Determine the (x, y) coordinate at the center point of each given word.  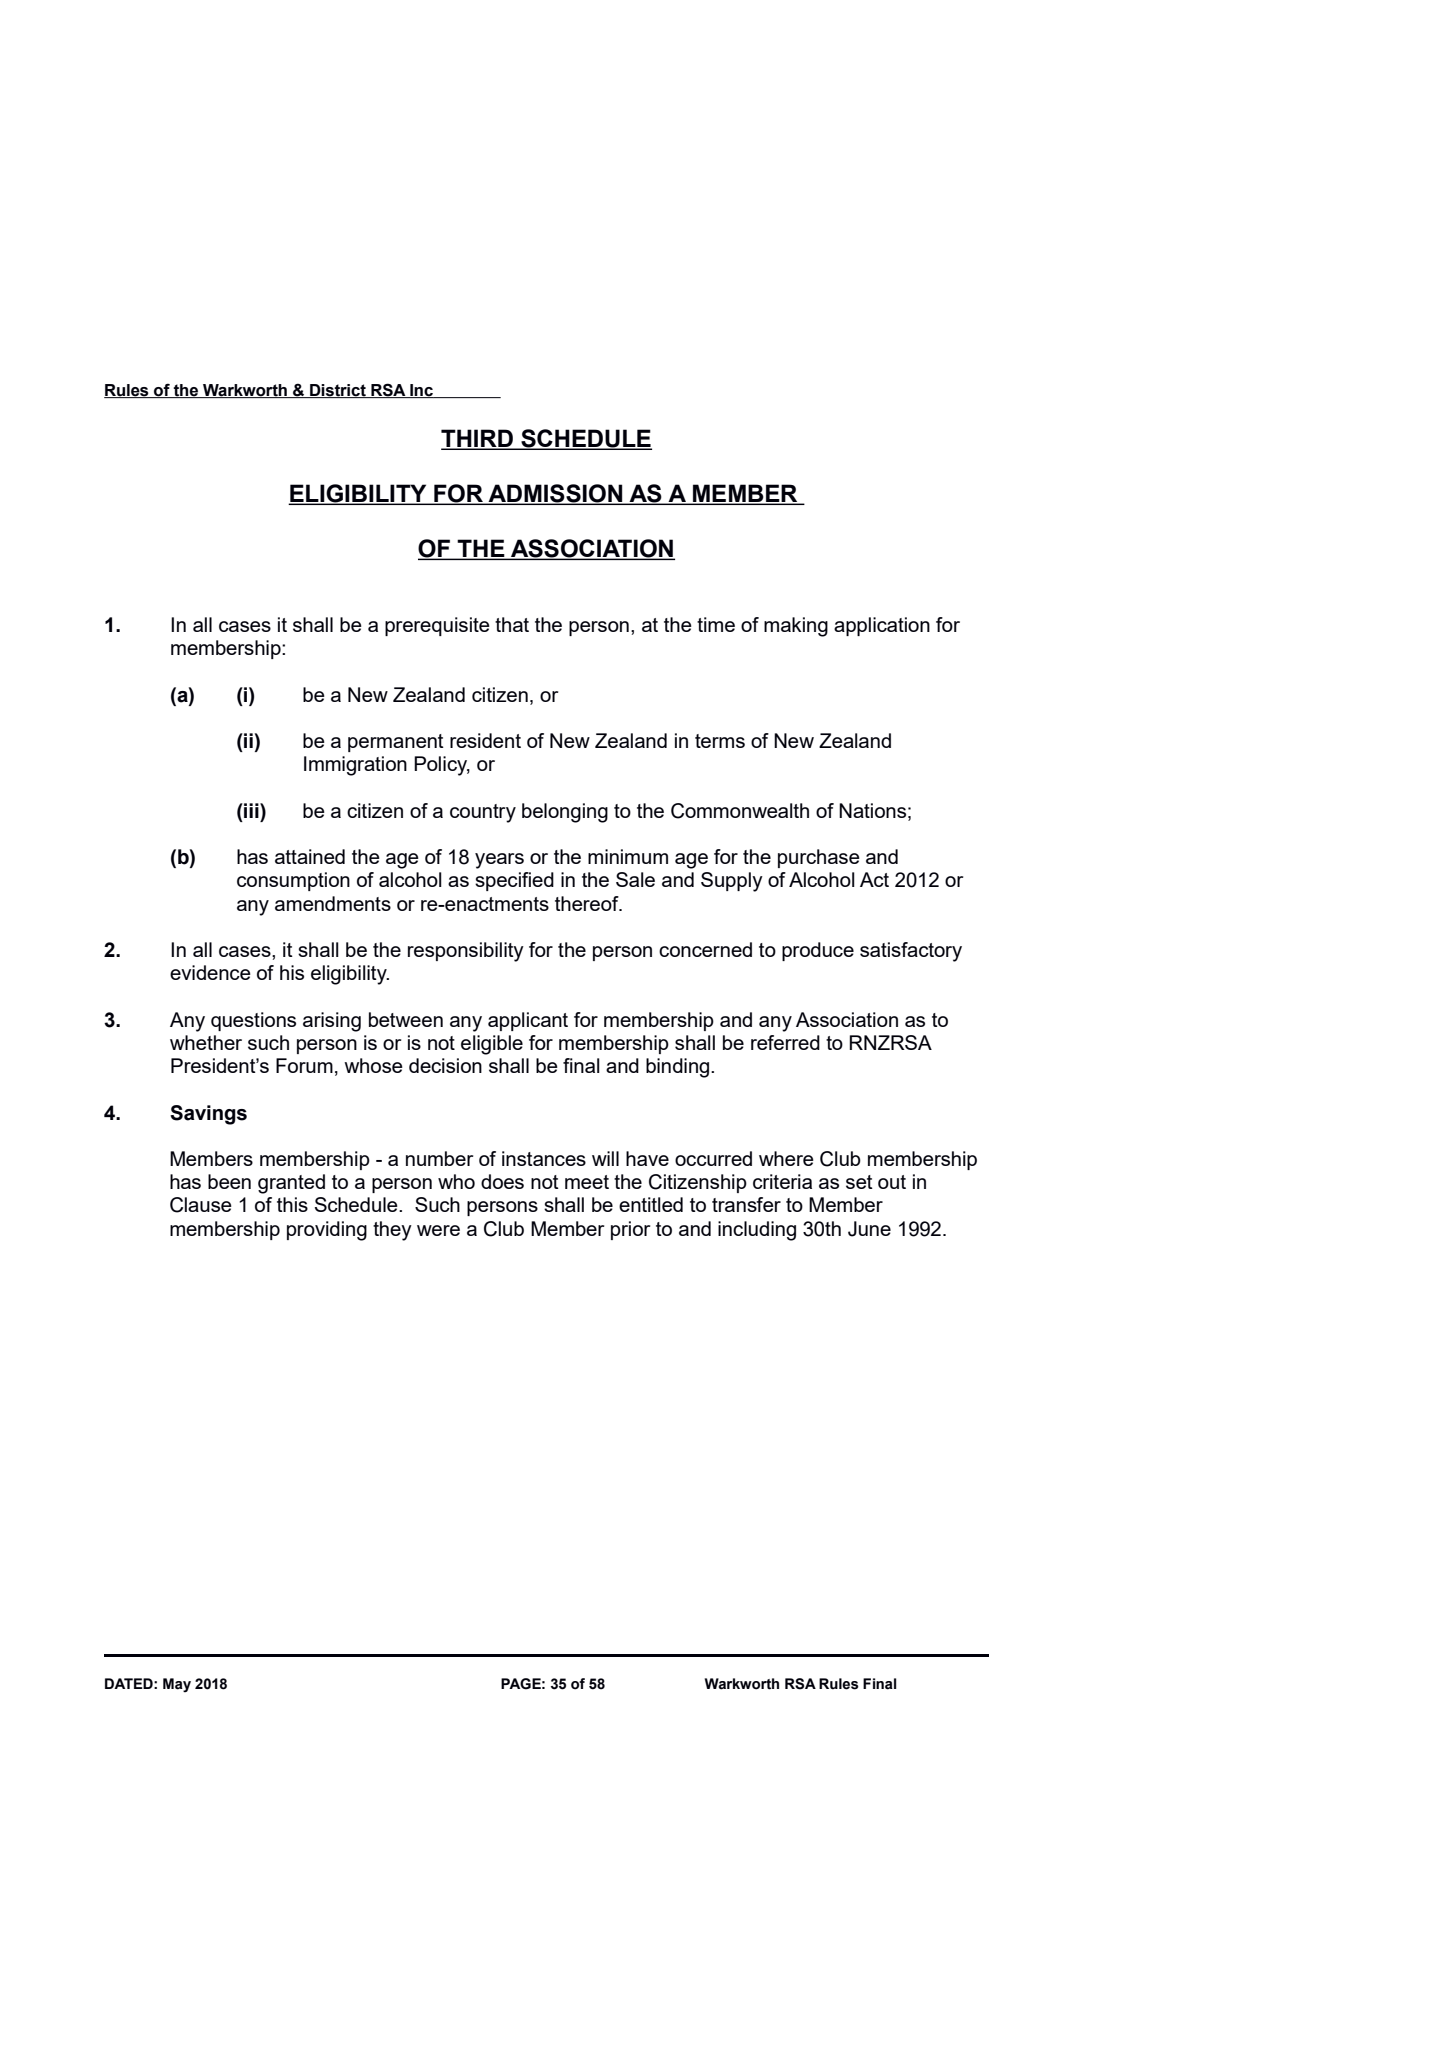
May (177, 1685)
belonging (565, 813)
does (502, 1181)
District (338, 391)
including (757, 1231)
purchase (819, 858)
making (796, 627)
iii (251, 810)
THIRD (478, 439)
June (869, 1229)
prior (630, 1230)
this (292, 1204)
